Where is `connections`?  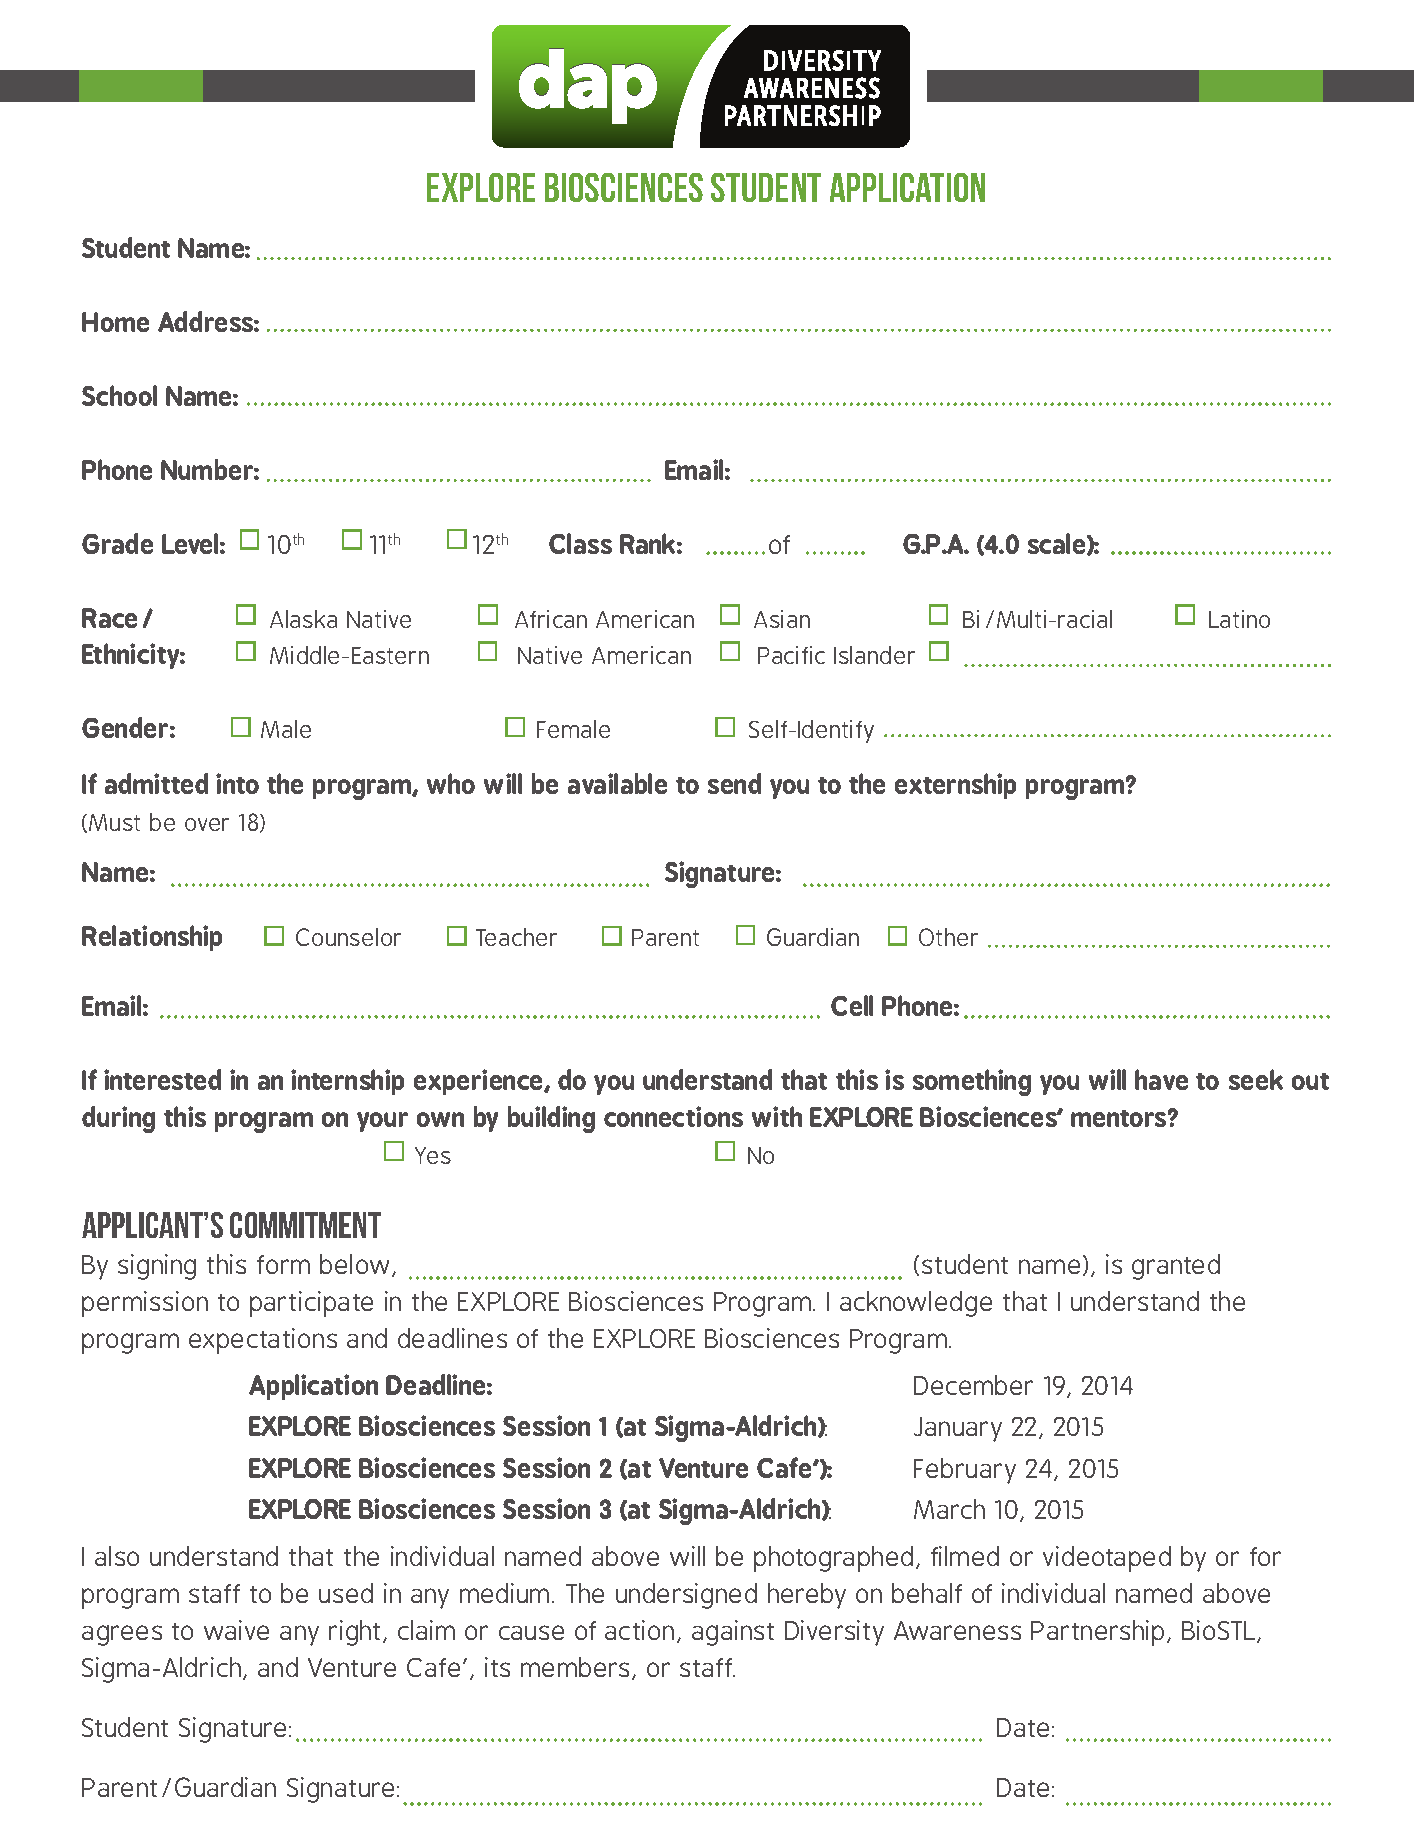 connections is located at coordinates (673, 1116).
